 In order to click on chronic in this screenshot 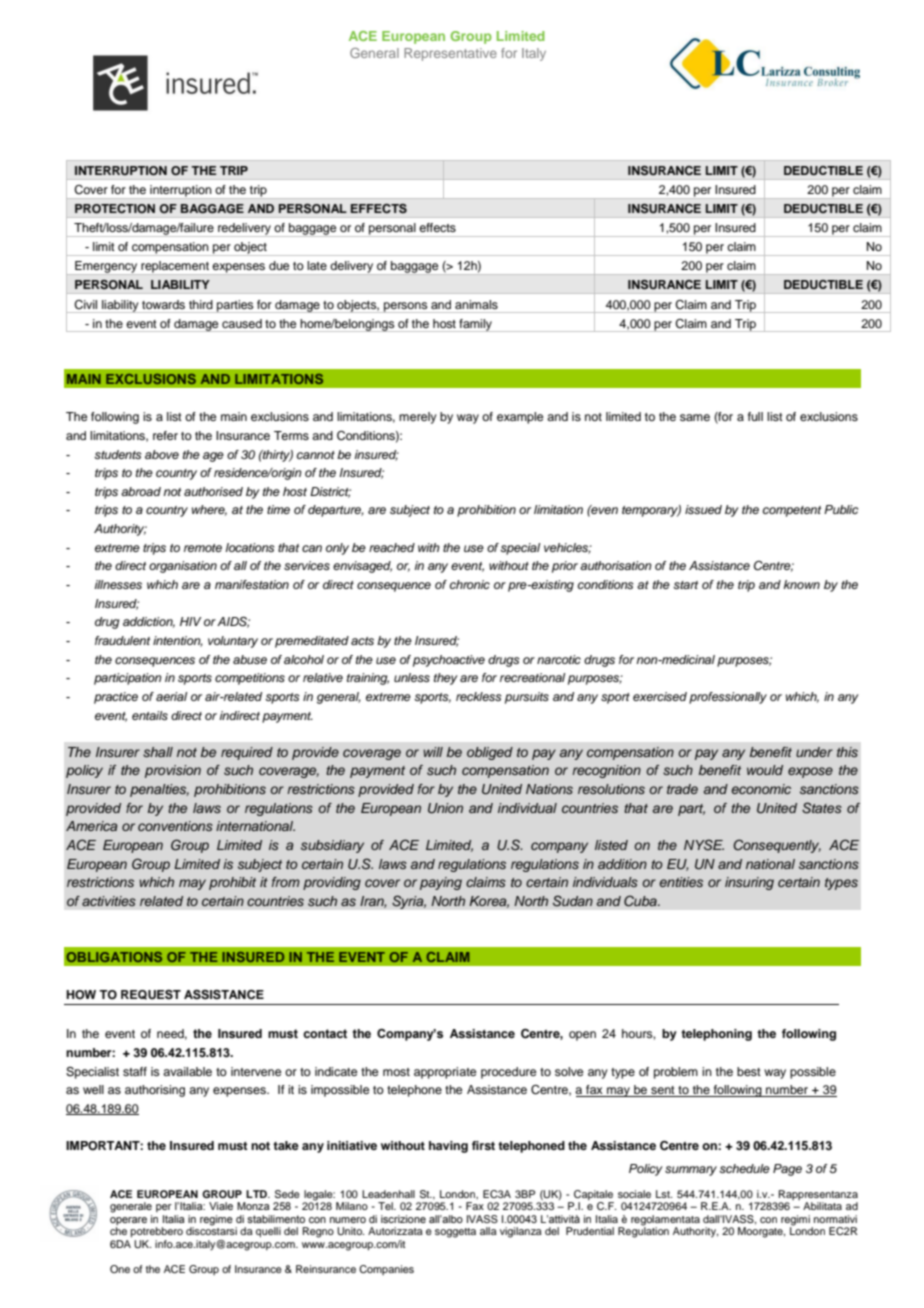, I will do `click(470, 584)`.
